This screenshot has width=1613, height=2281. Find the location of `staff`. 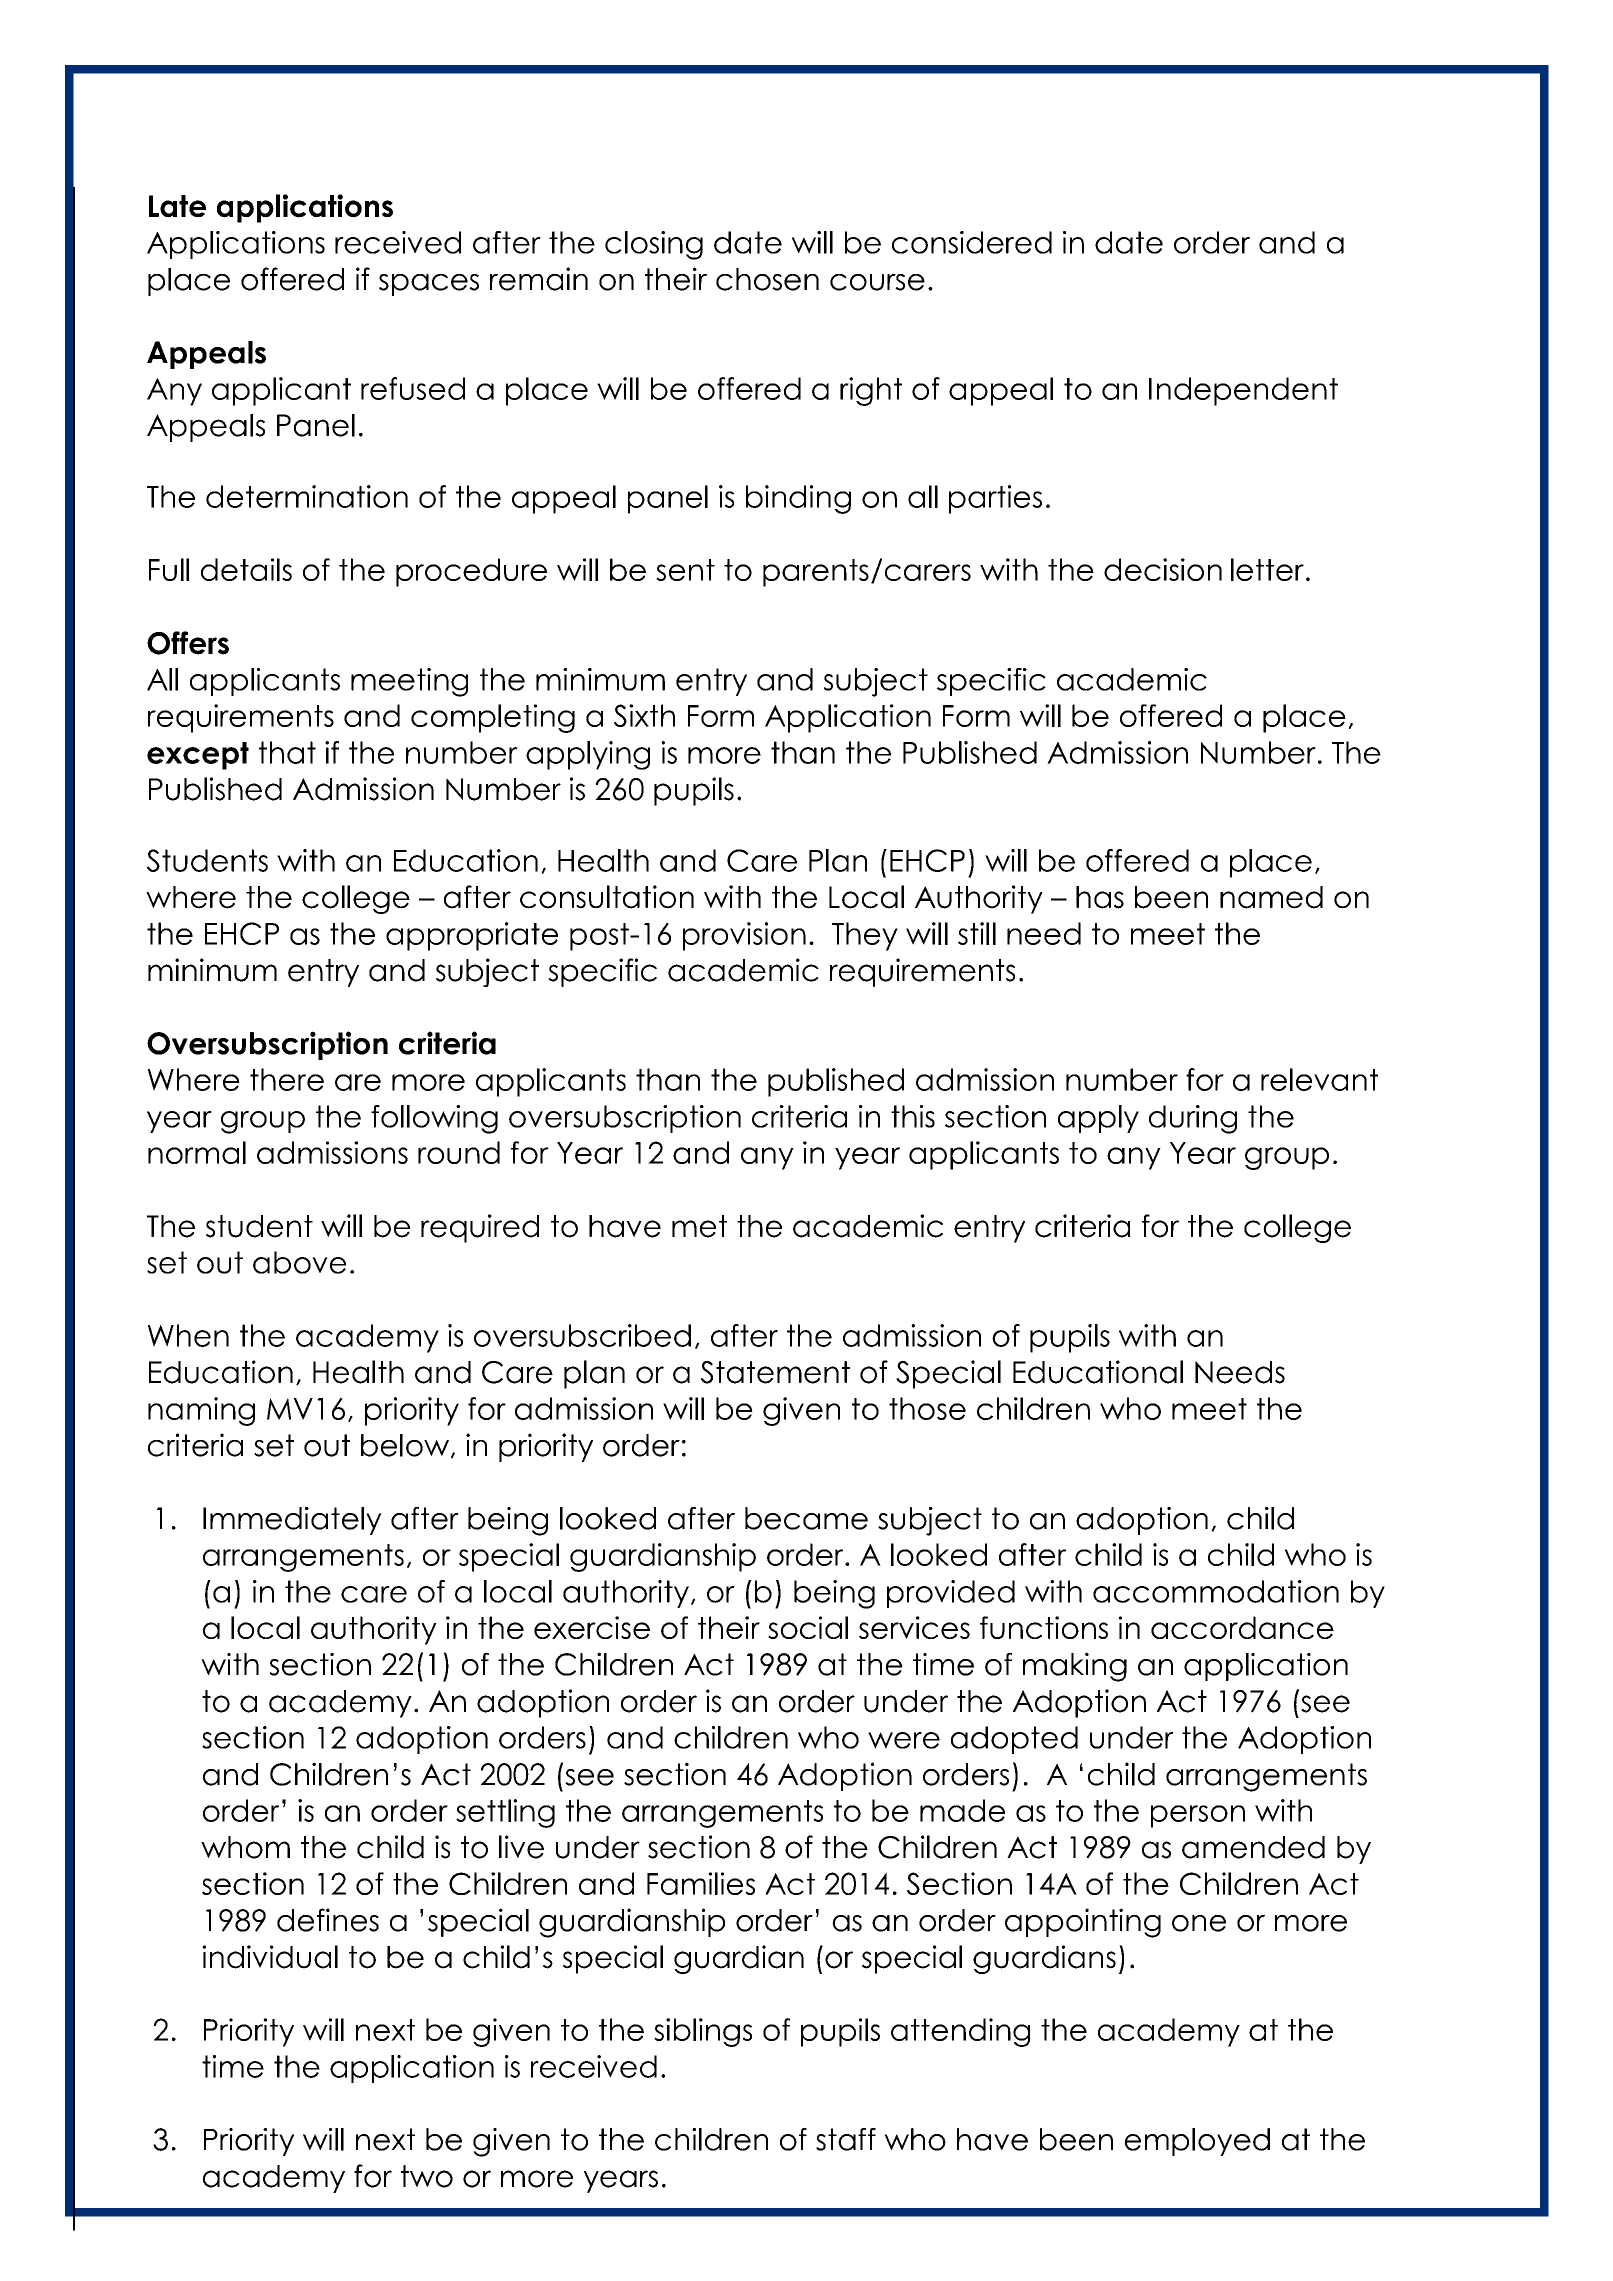

staff is located at coordinates (846, 2139).
